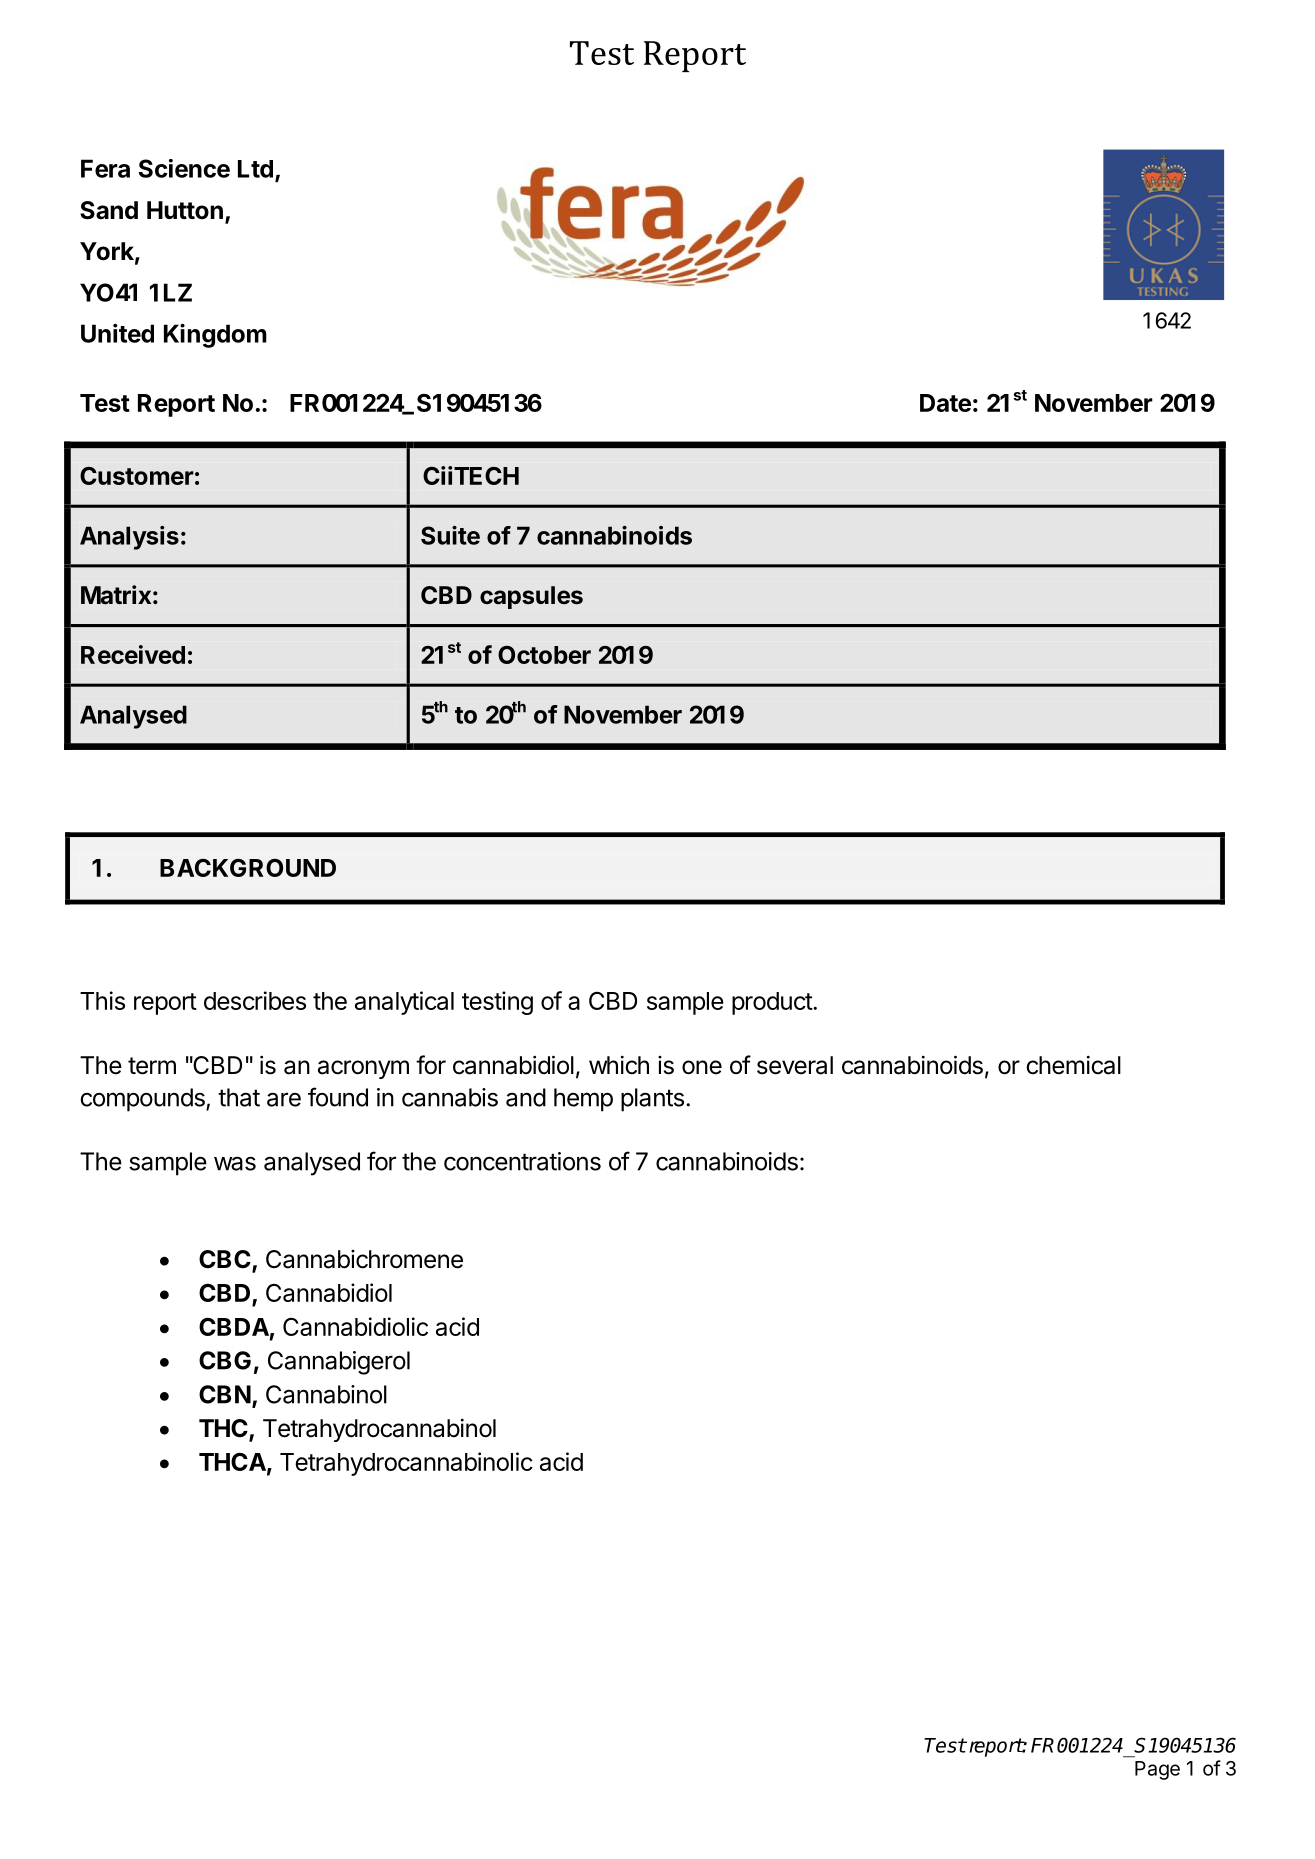  I want to click on product, so click(773, 1003).
